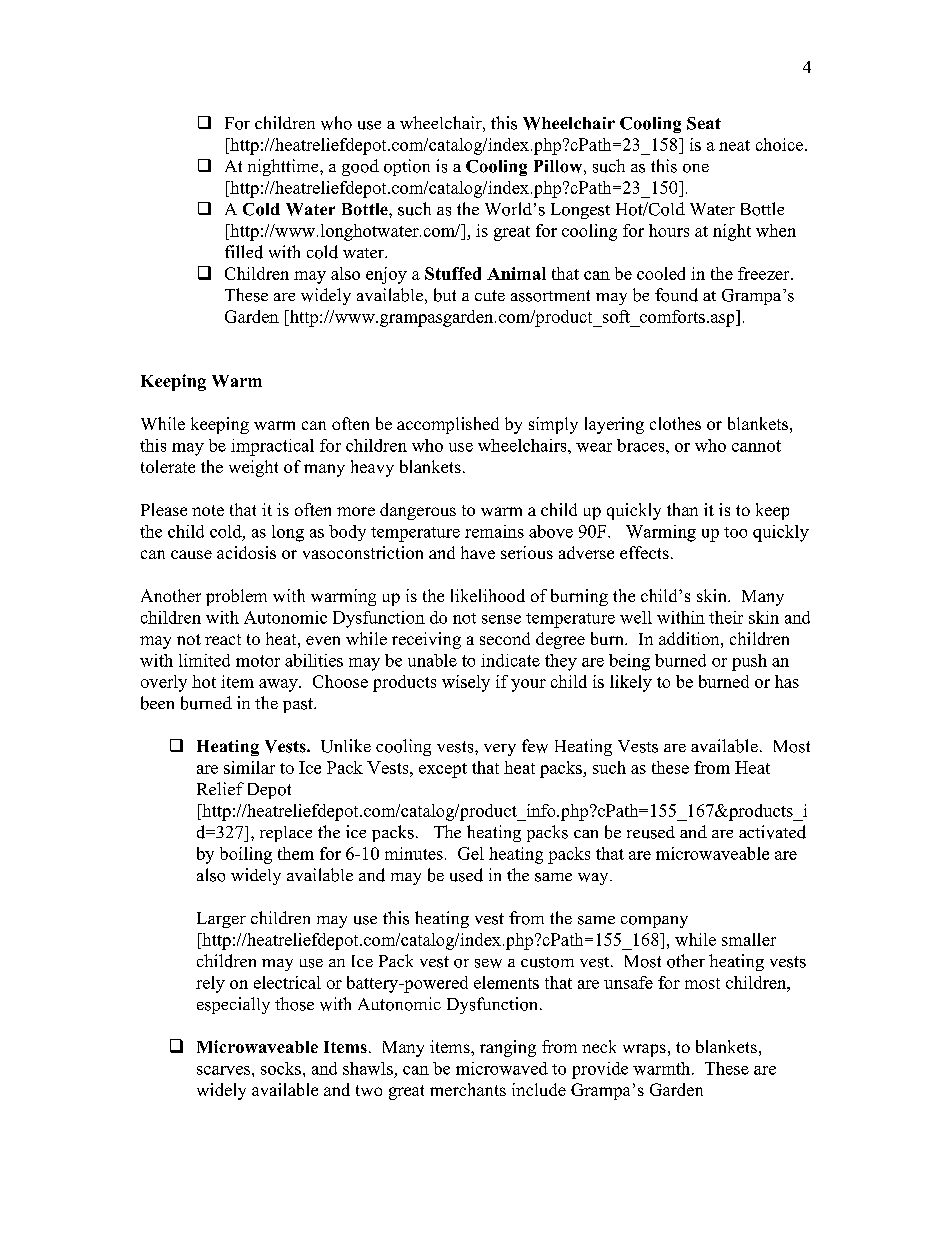  What do you see at coordinates (675, 423) in the screenshot?
I see `clothes` at bounding box center [675, 423].
